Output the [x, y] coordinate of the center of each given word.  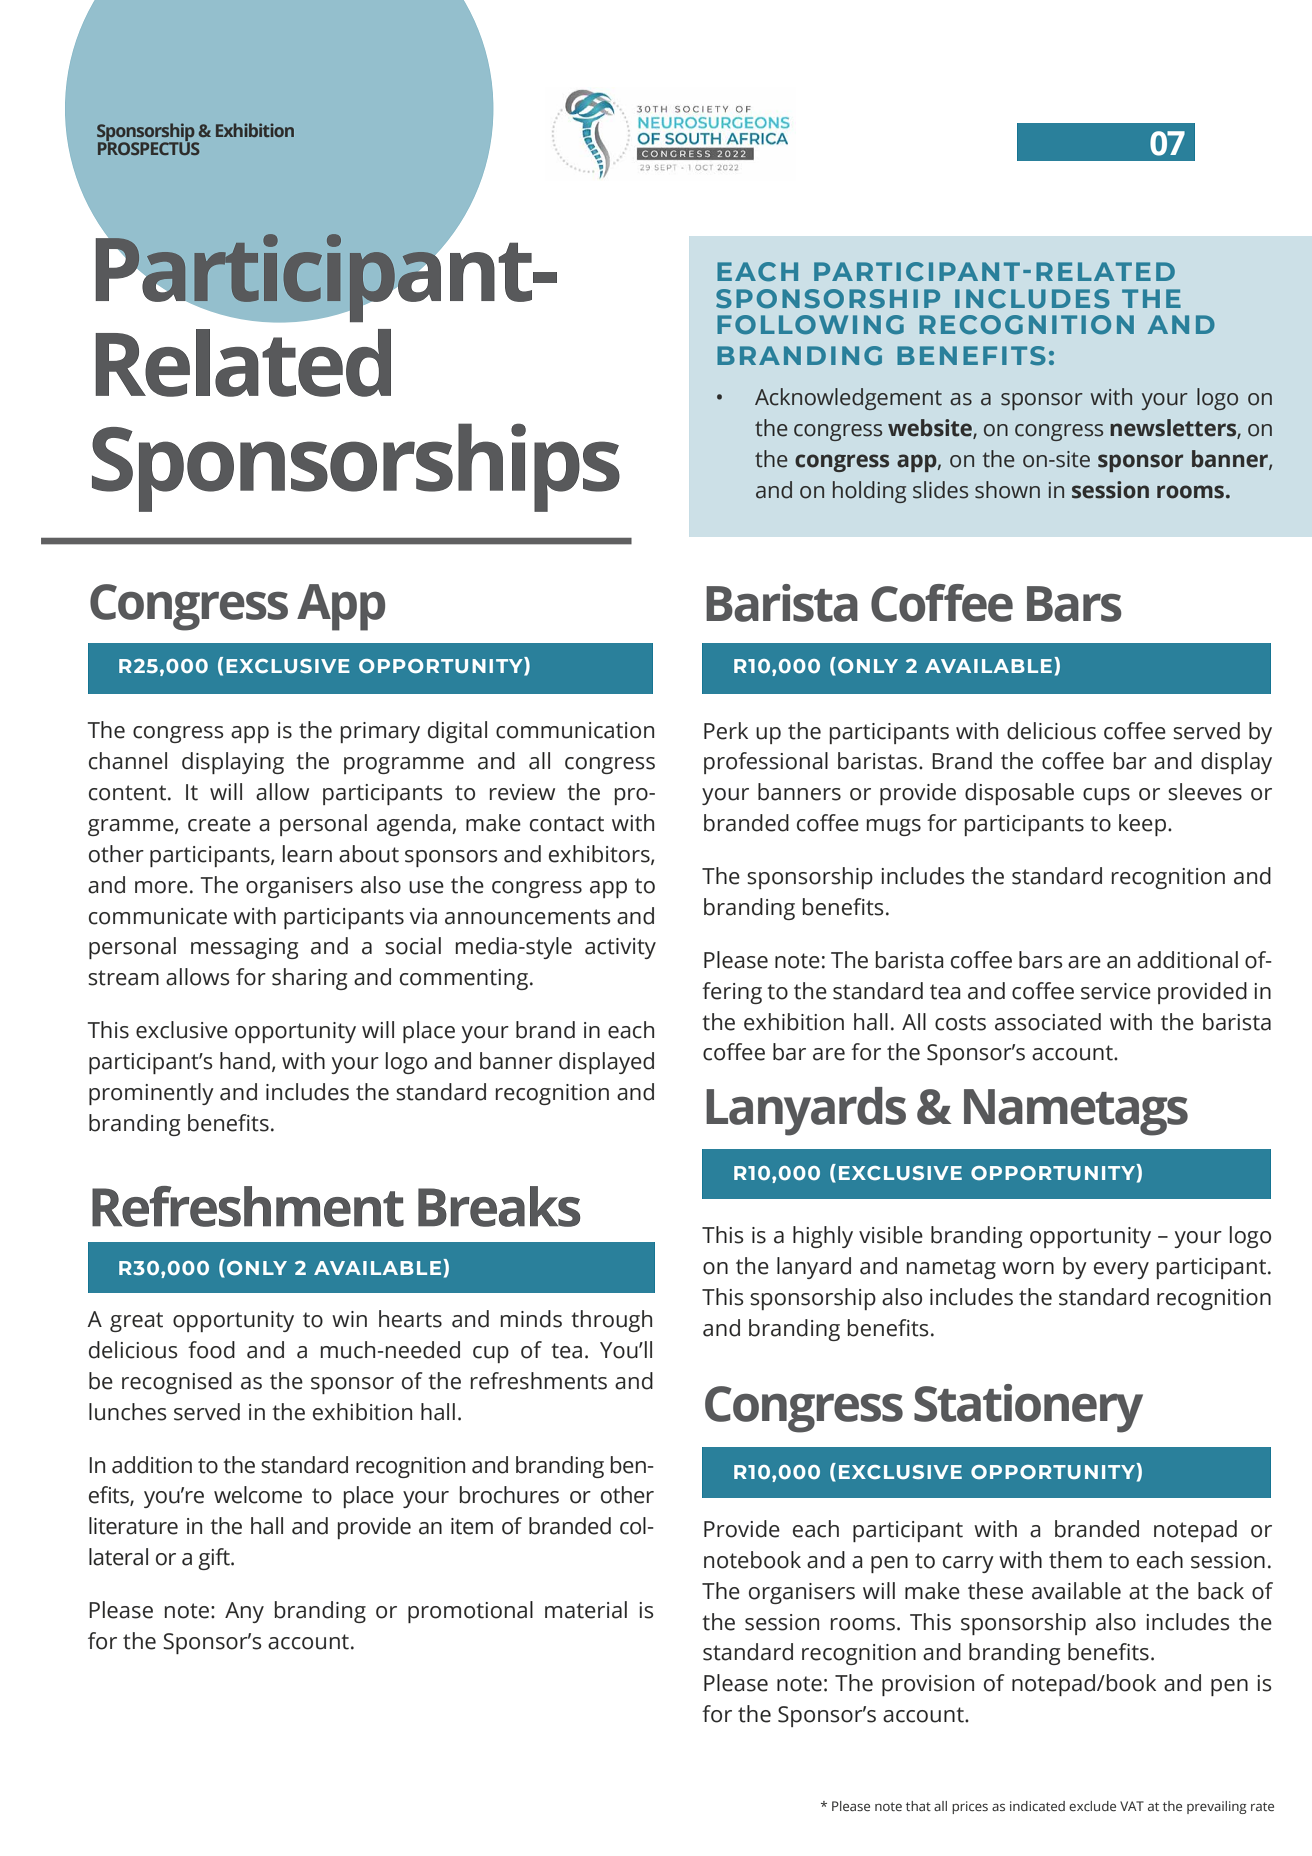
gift [215, 1559]
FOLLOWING [810, 324]
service [1116, 991]
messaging [244, 948]
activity [620, 948]
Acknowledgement [848, 399]
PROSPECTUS [149, 147]
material [586, 1610]
